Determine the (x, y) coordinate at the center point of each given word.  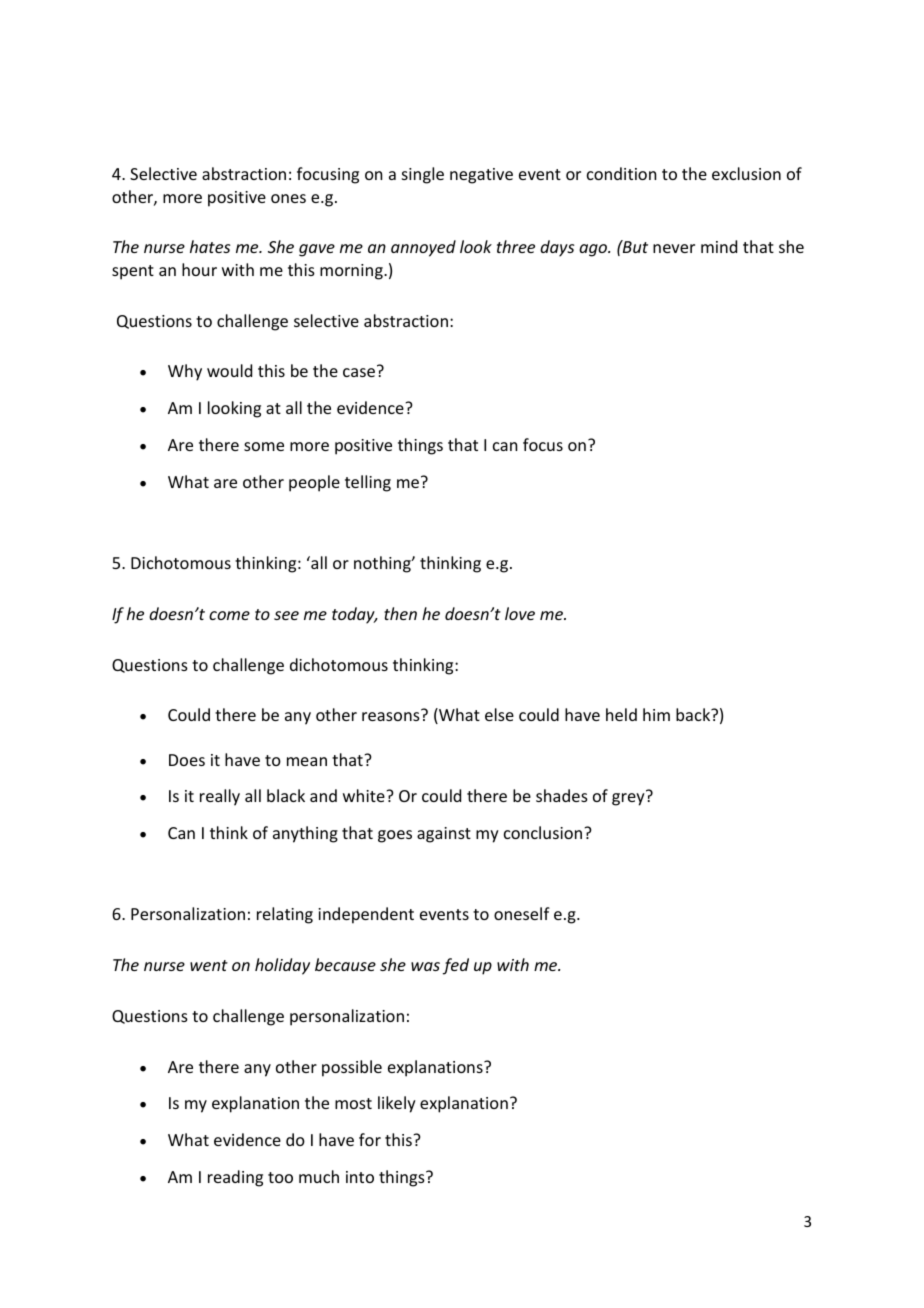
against (444, 835)
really (220, 797)
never (674, 248)
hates (210, 246)
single (423, 175)
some (264, 446)
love (520, 613)
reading (235, 1178)
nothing (383, 564)
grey (628, 799)
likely (397, 1104)
